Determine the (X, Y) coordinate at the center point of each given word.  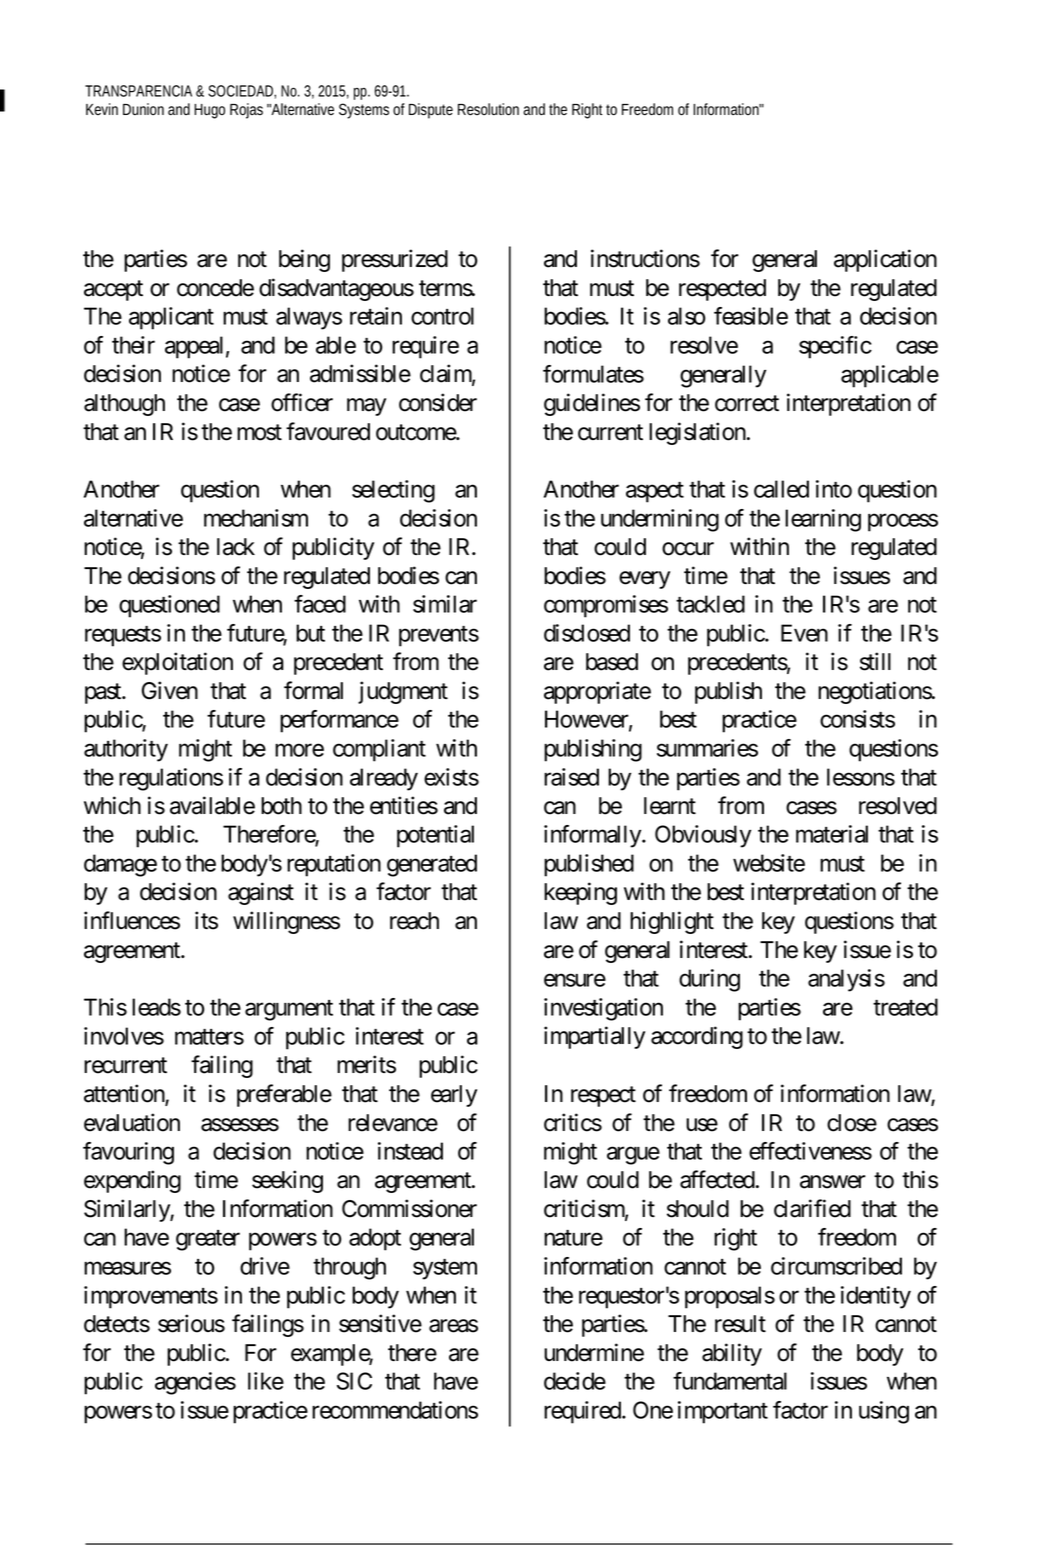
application (885, 260)
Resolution (488, 109)
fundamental (730, 1381)
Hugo (209, 111)
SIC (354, 1381)
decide (575, 1381)
